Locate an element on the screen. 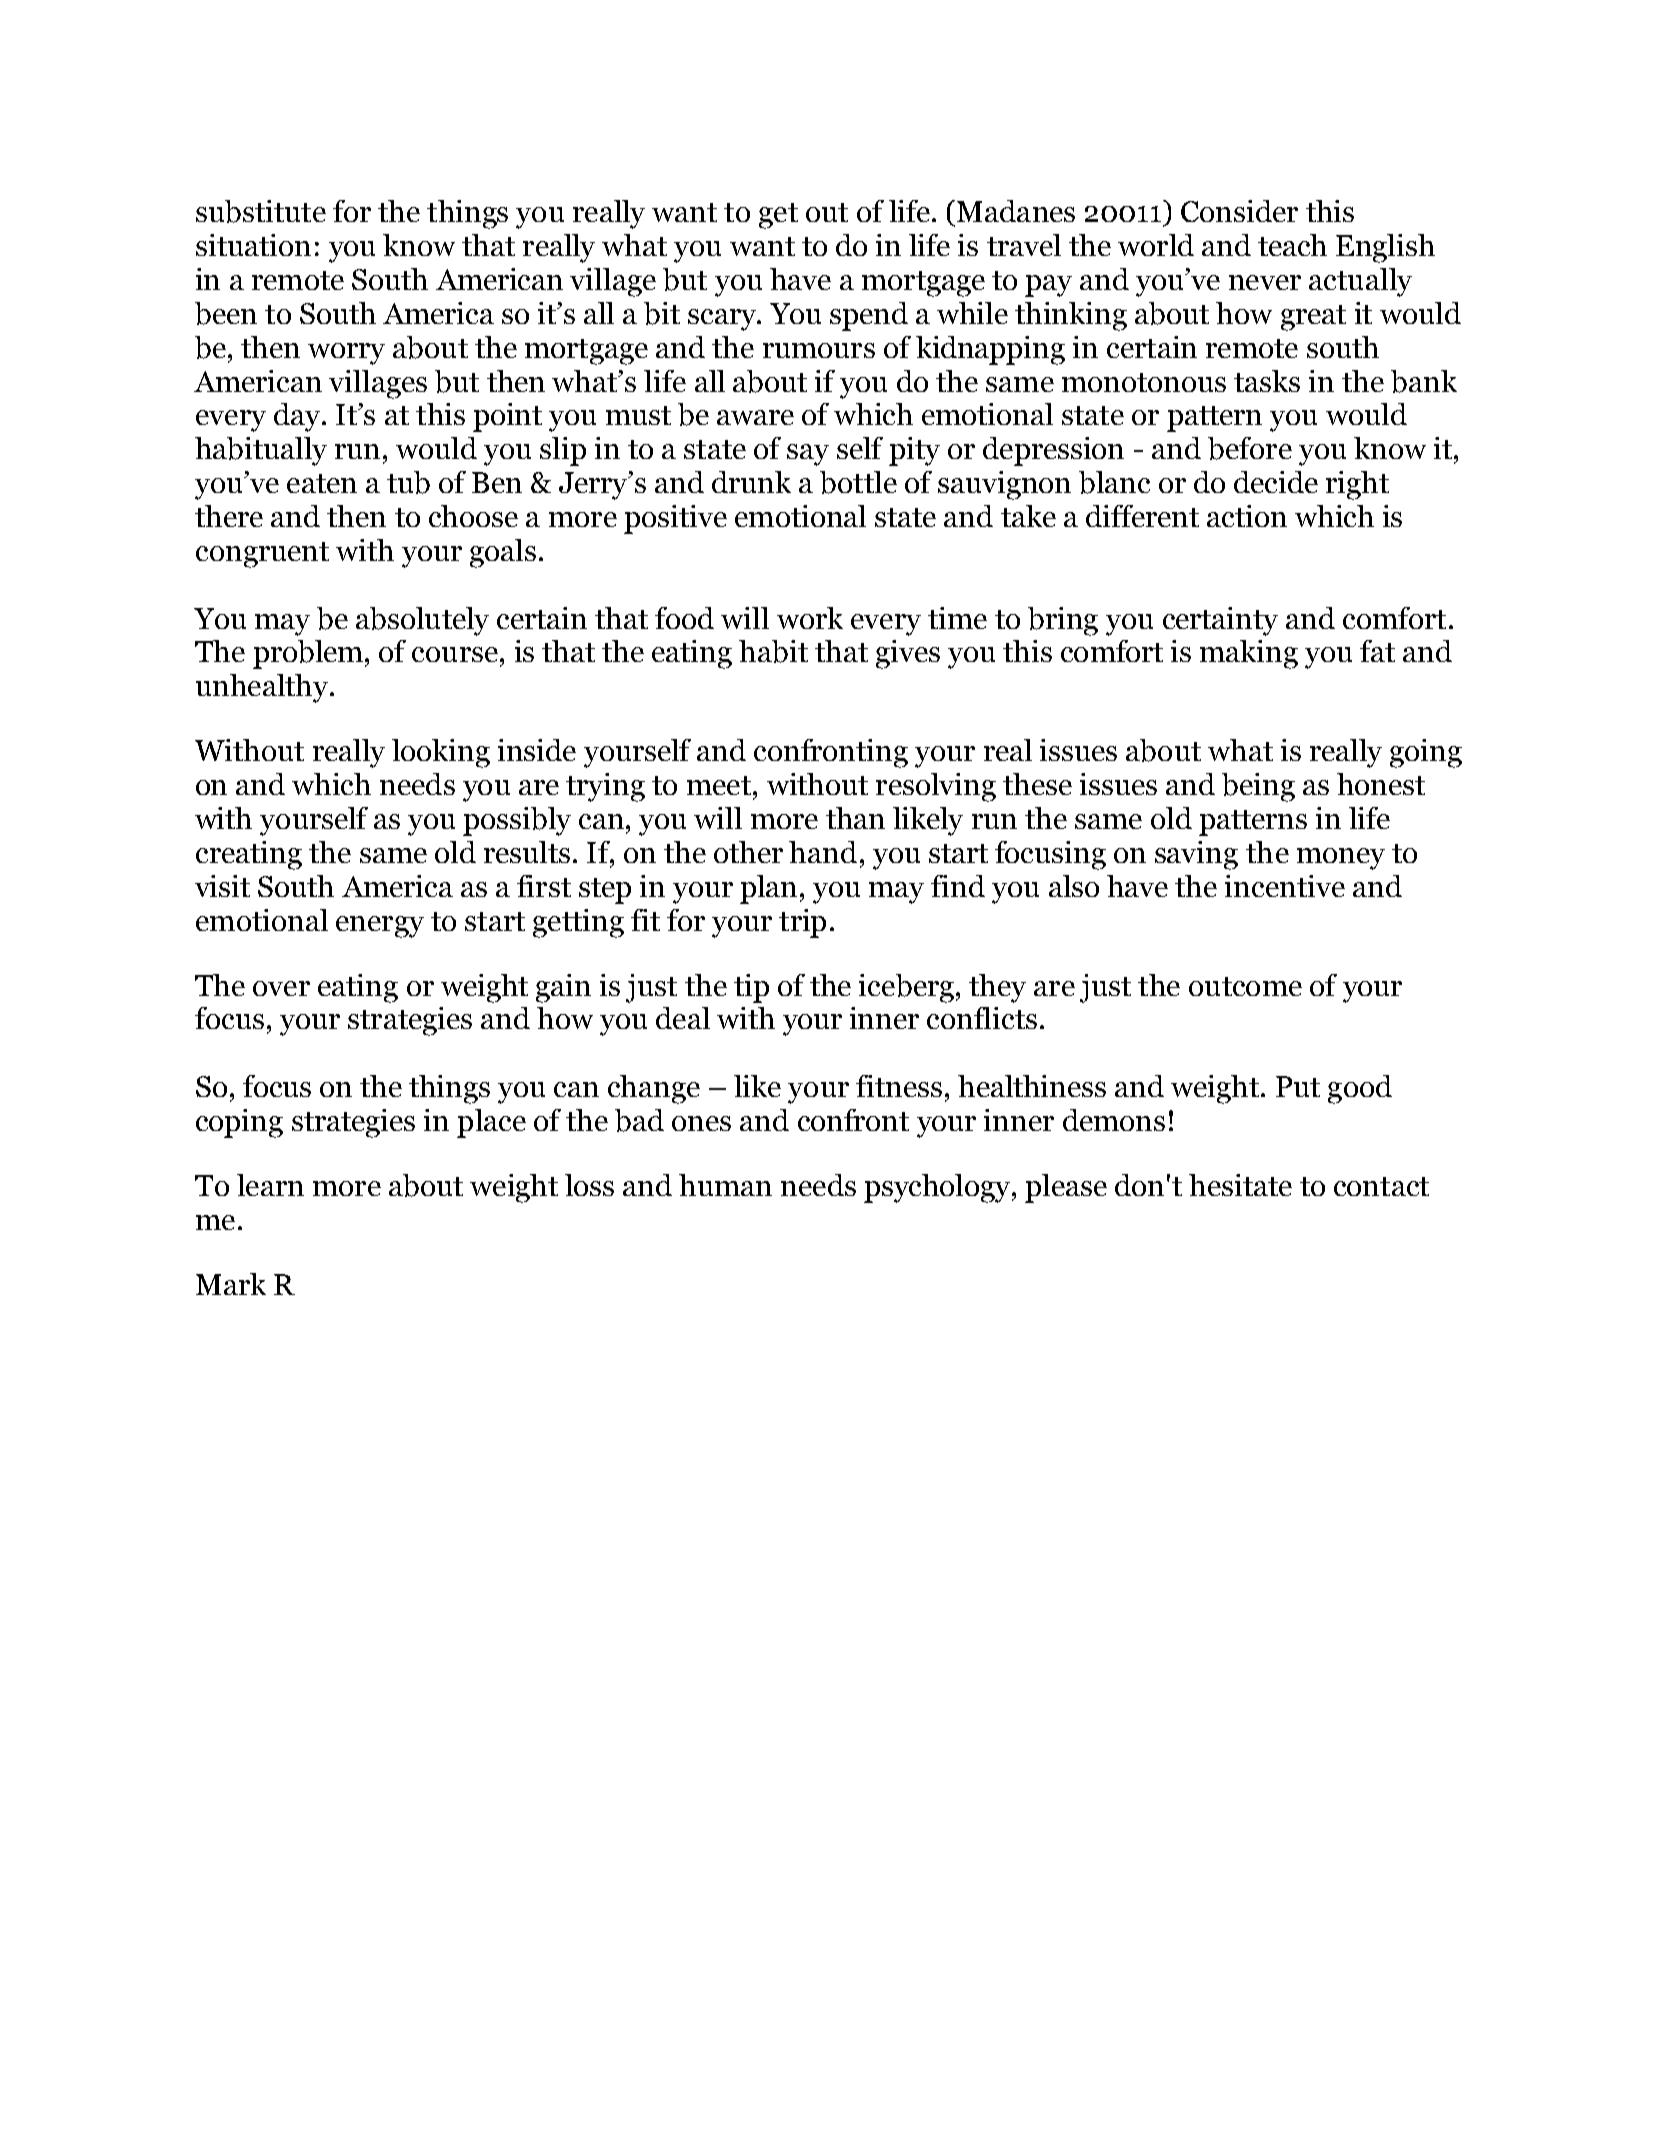 Image resolution: width=1658 pixels, height=2145 pixels. trip is located at coordinates (802, 923).
